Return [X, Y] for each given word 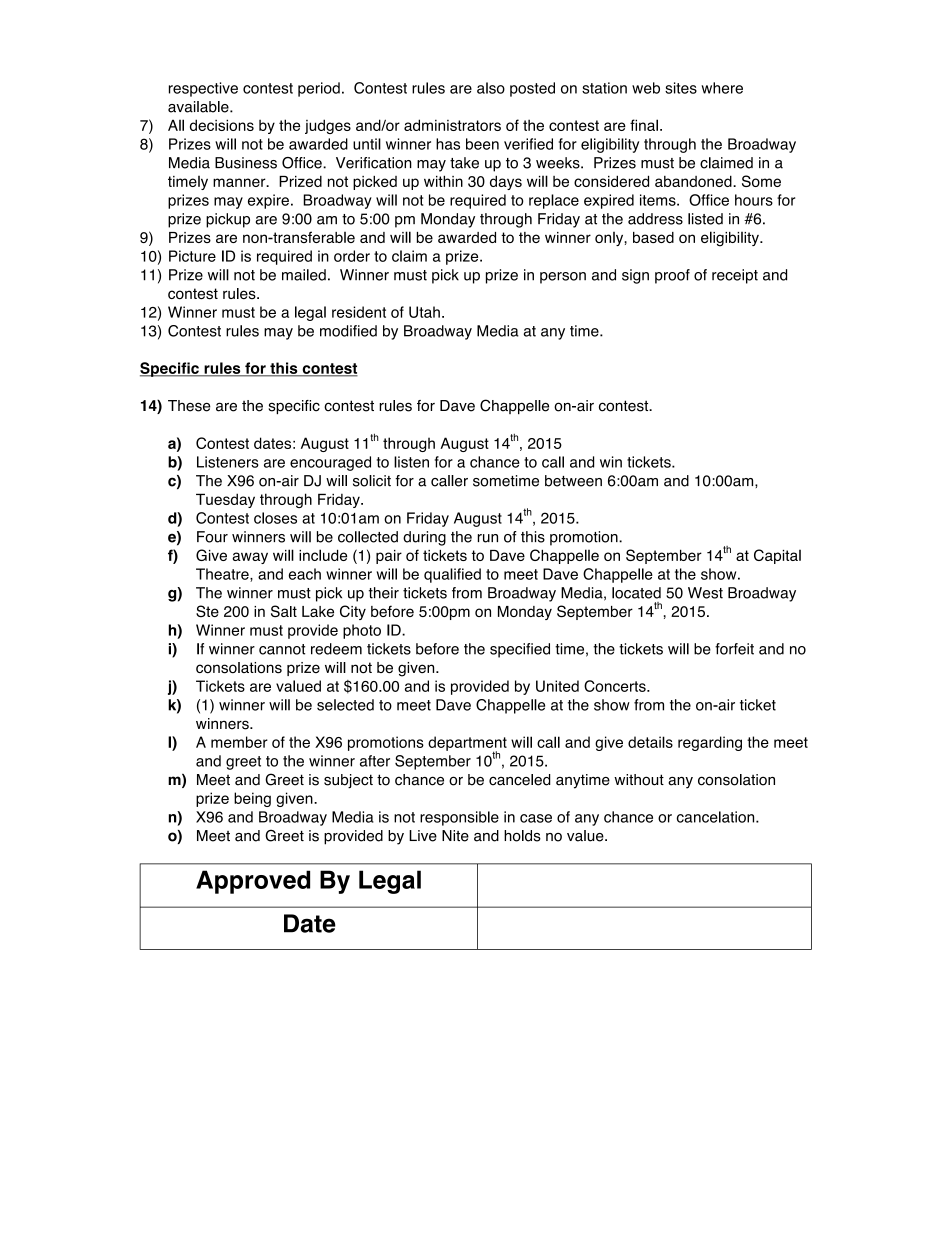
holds [522, 836]
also [491, 88]
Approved [253, 882]
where [722, 88]
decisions [222, 125]
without [639, 780]
